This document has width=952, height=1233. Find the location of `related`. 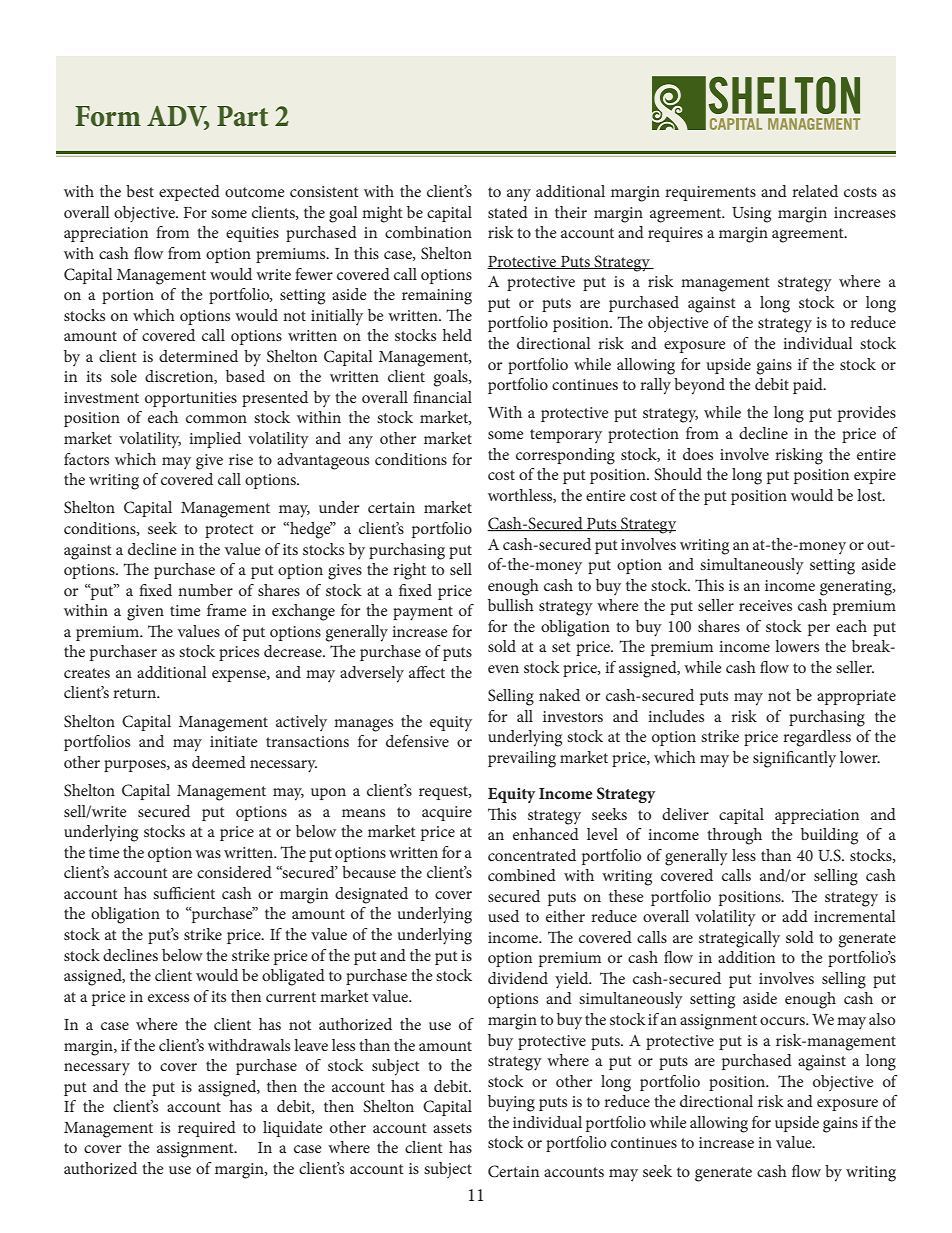

related is located at coordinates (815, 191).
